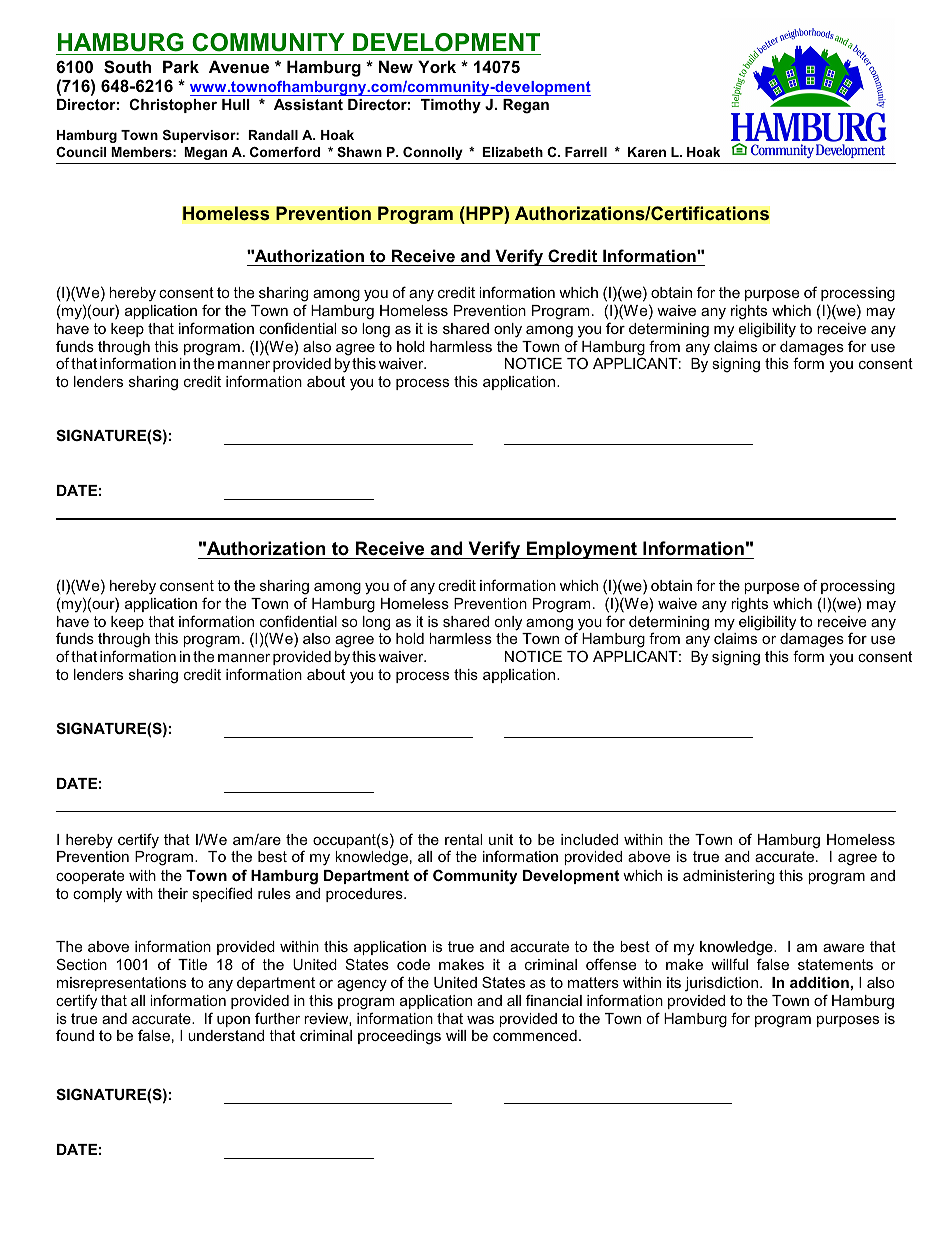  What do you see at coordinates (484, 213) in the screenshot?
I see `HPP` at bounding box center [484, 213].
